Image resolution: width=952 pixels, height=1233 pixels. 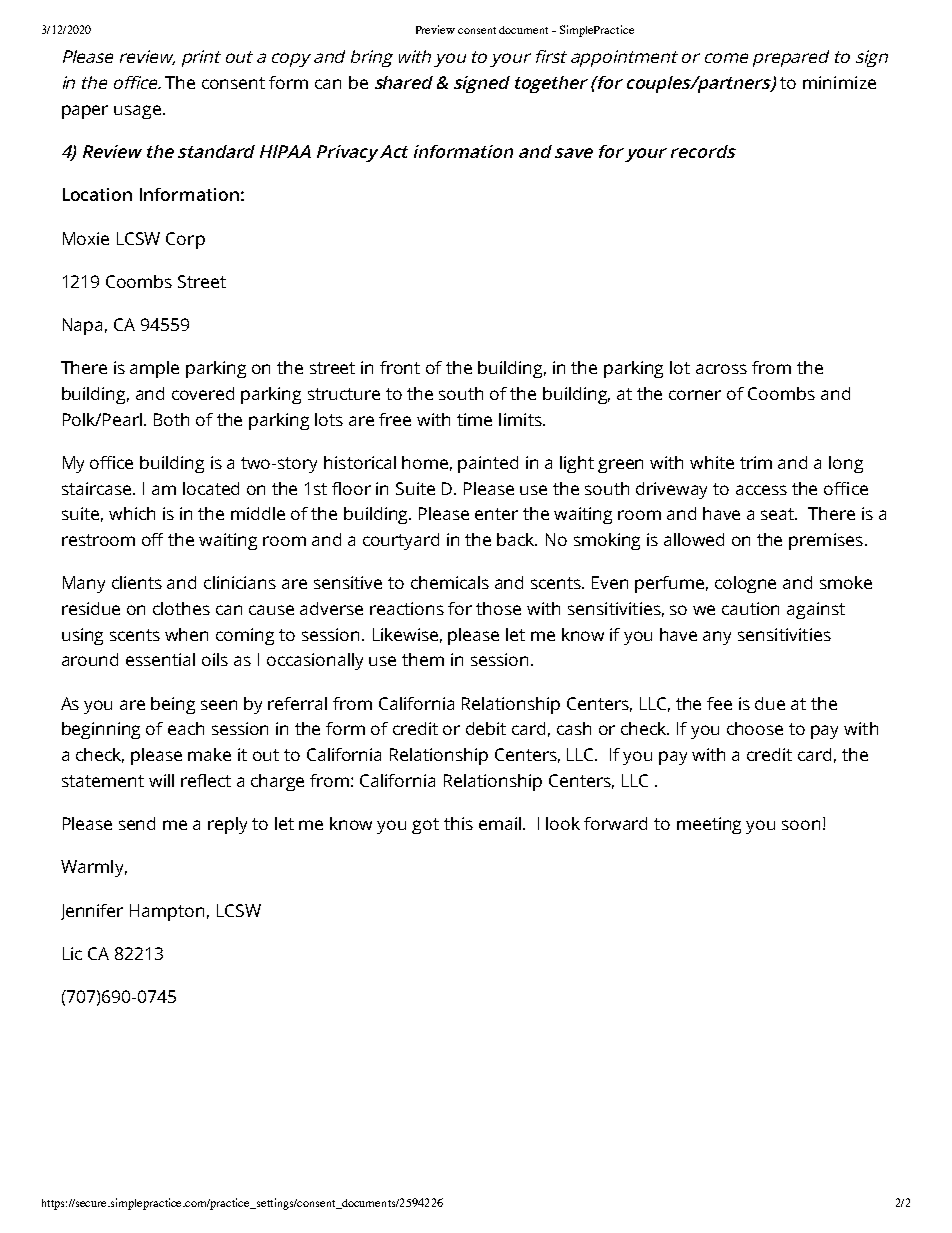 What do you see at coordinates (486, 728) in the document?
I see `debit` at bounding box center [486, 728].
